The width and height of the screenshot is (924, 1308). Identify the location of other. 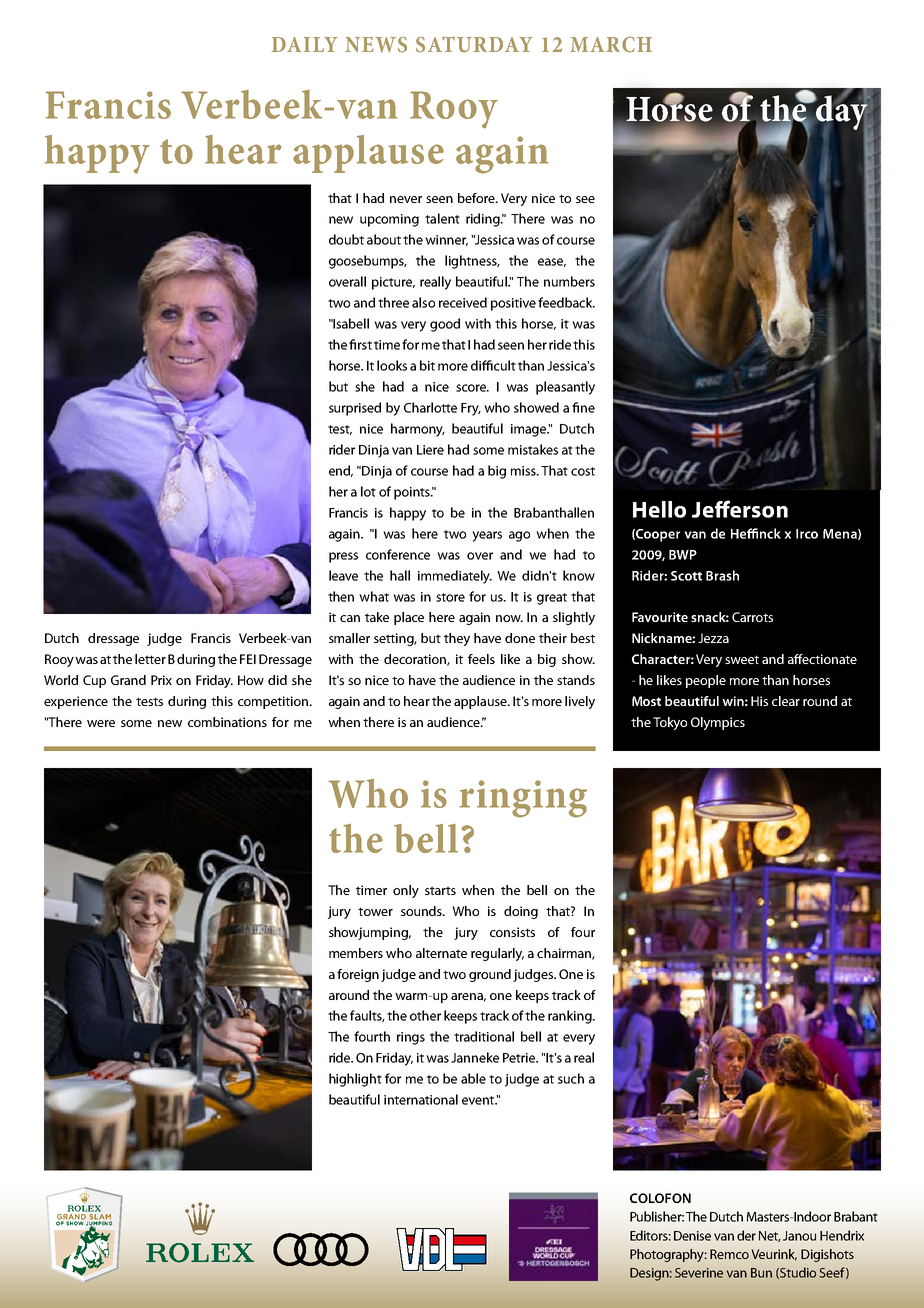
(425, 1015).
